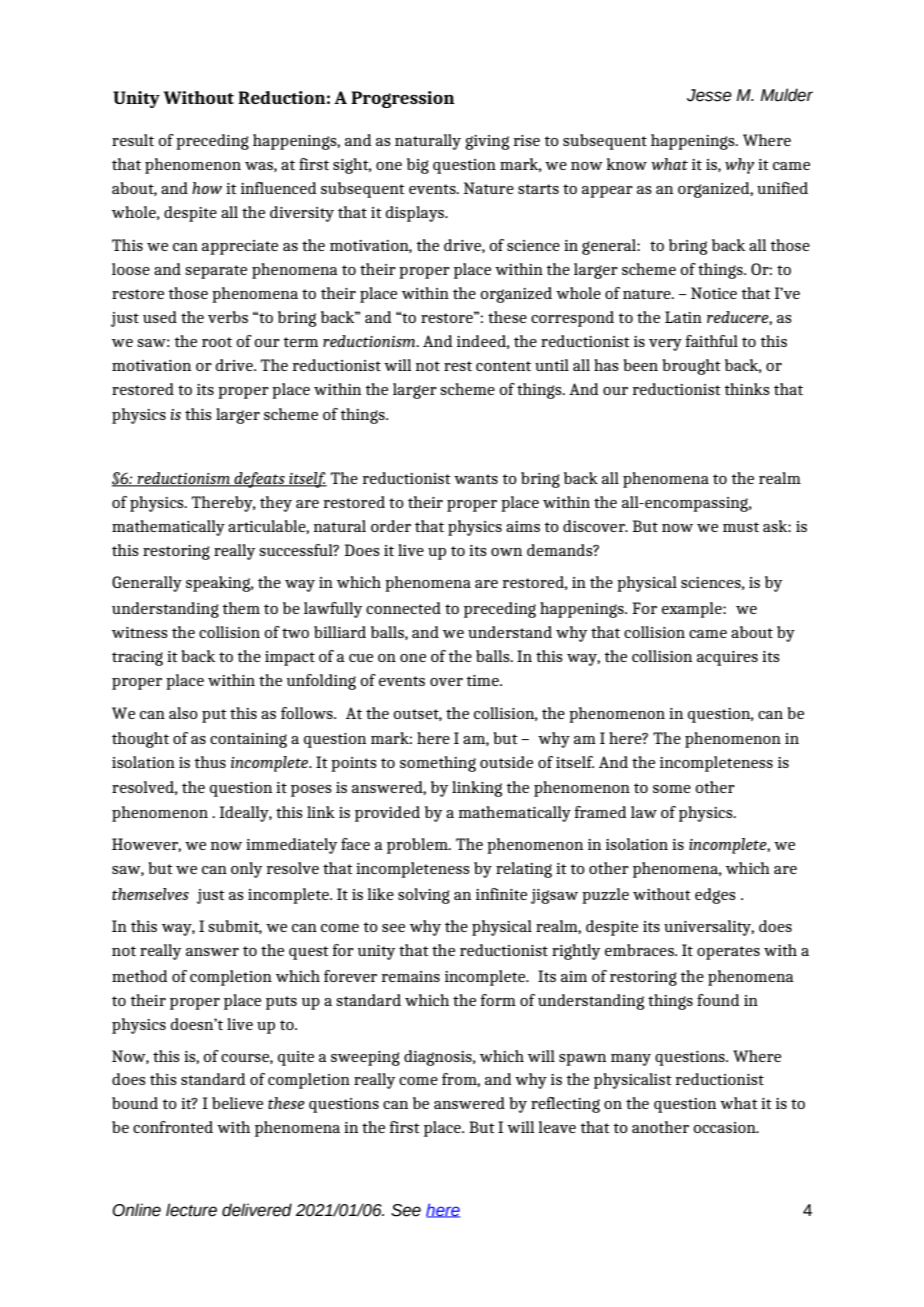 Image resolution: width=924 pixels, height=1307 pixels. What do you see at coordinates (709, 95) in the screenshot?
I see `Jesse` at bounding box center [709, 95].
